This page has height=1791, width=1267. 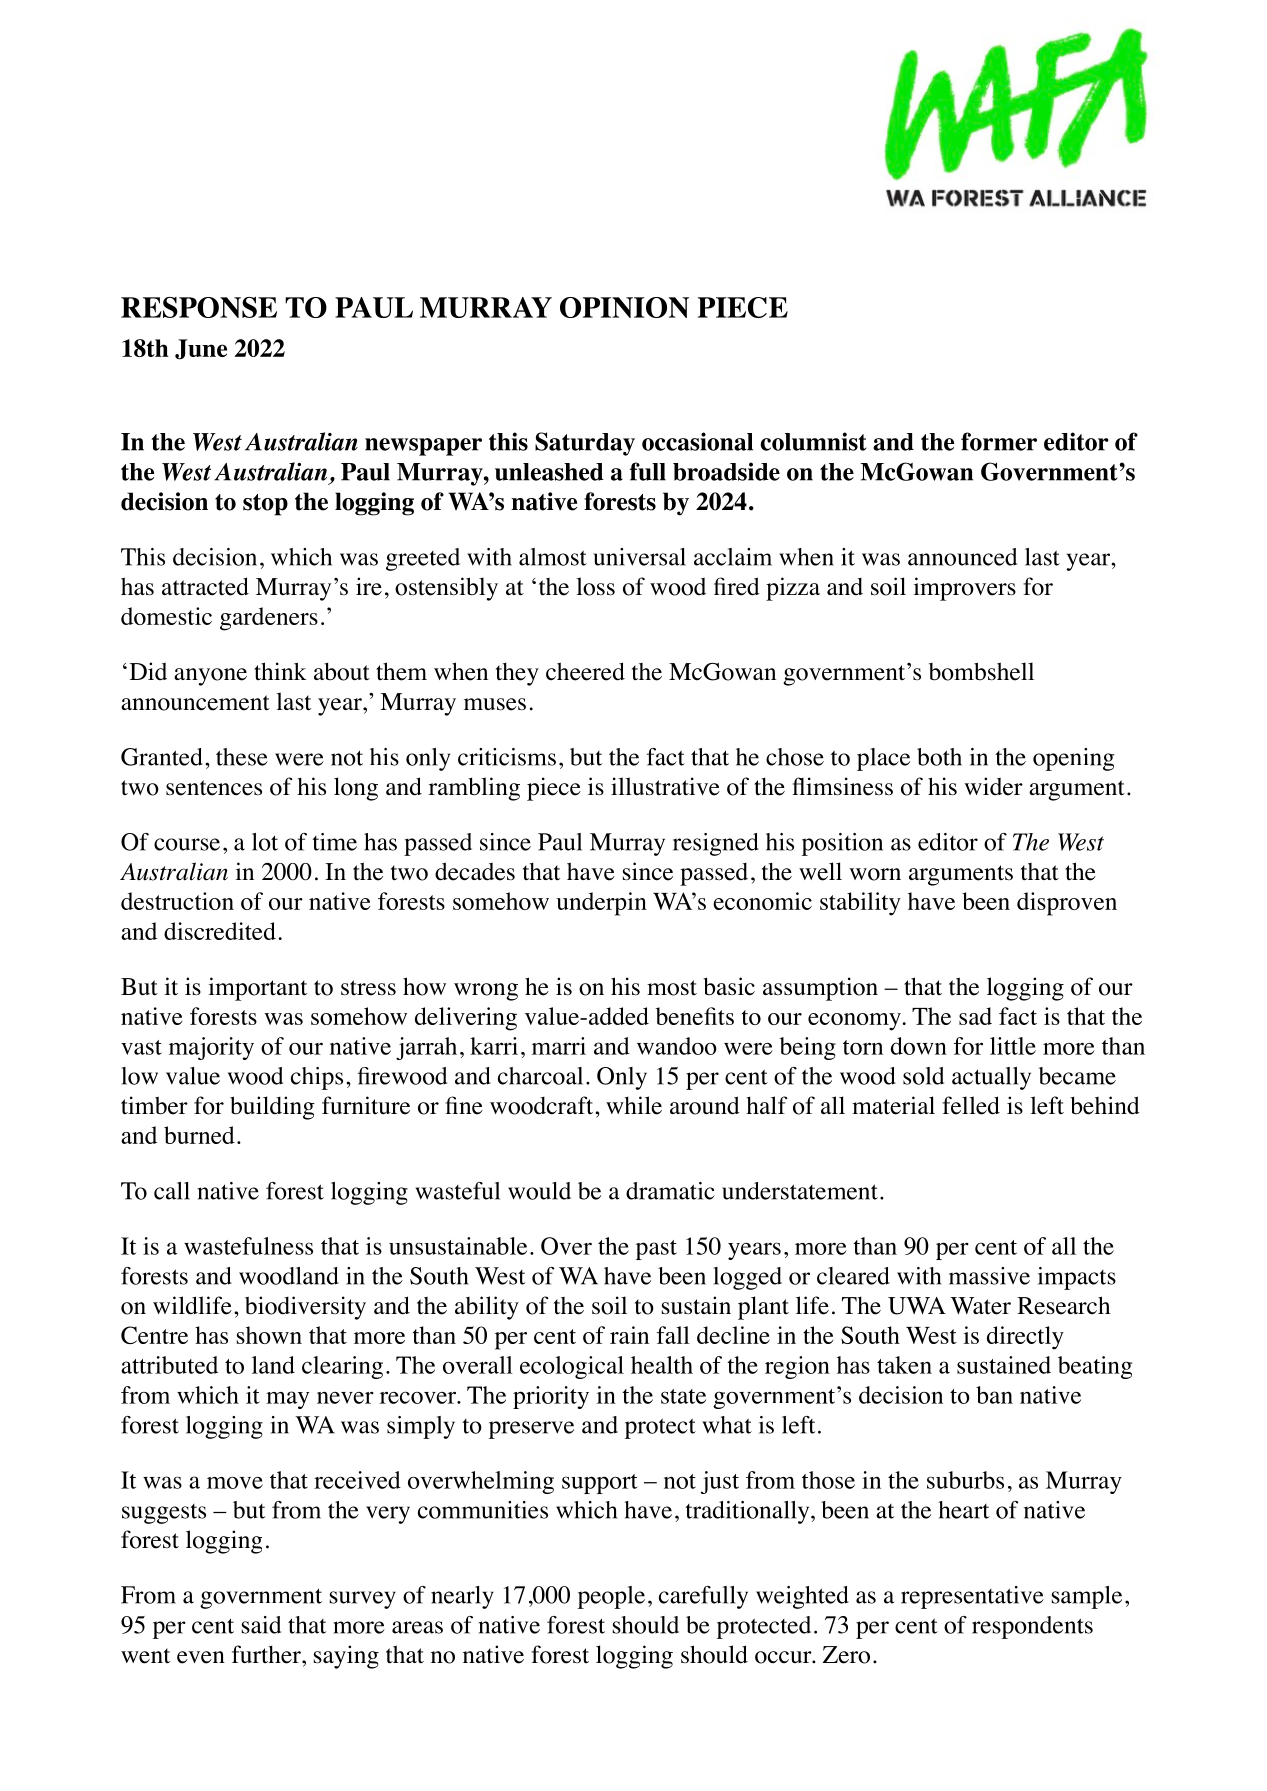 I want to click on OPINION, so click(x=624, y=307).
